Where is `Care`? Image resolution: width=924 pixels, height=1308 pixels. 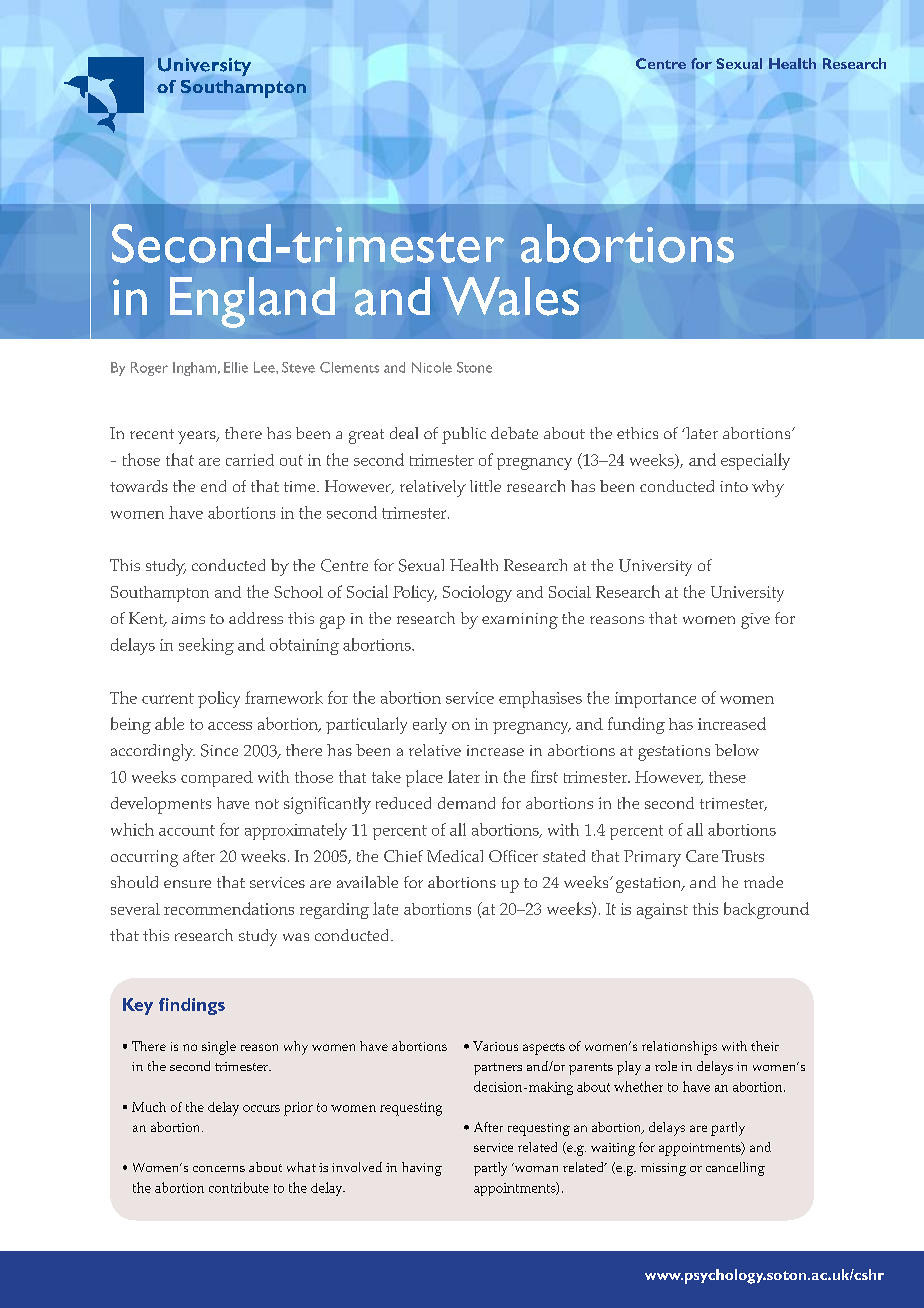
Care is located at coordinates (702, 856).
